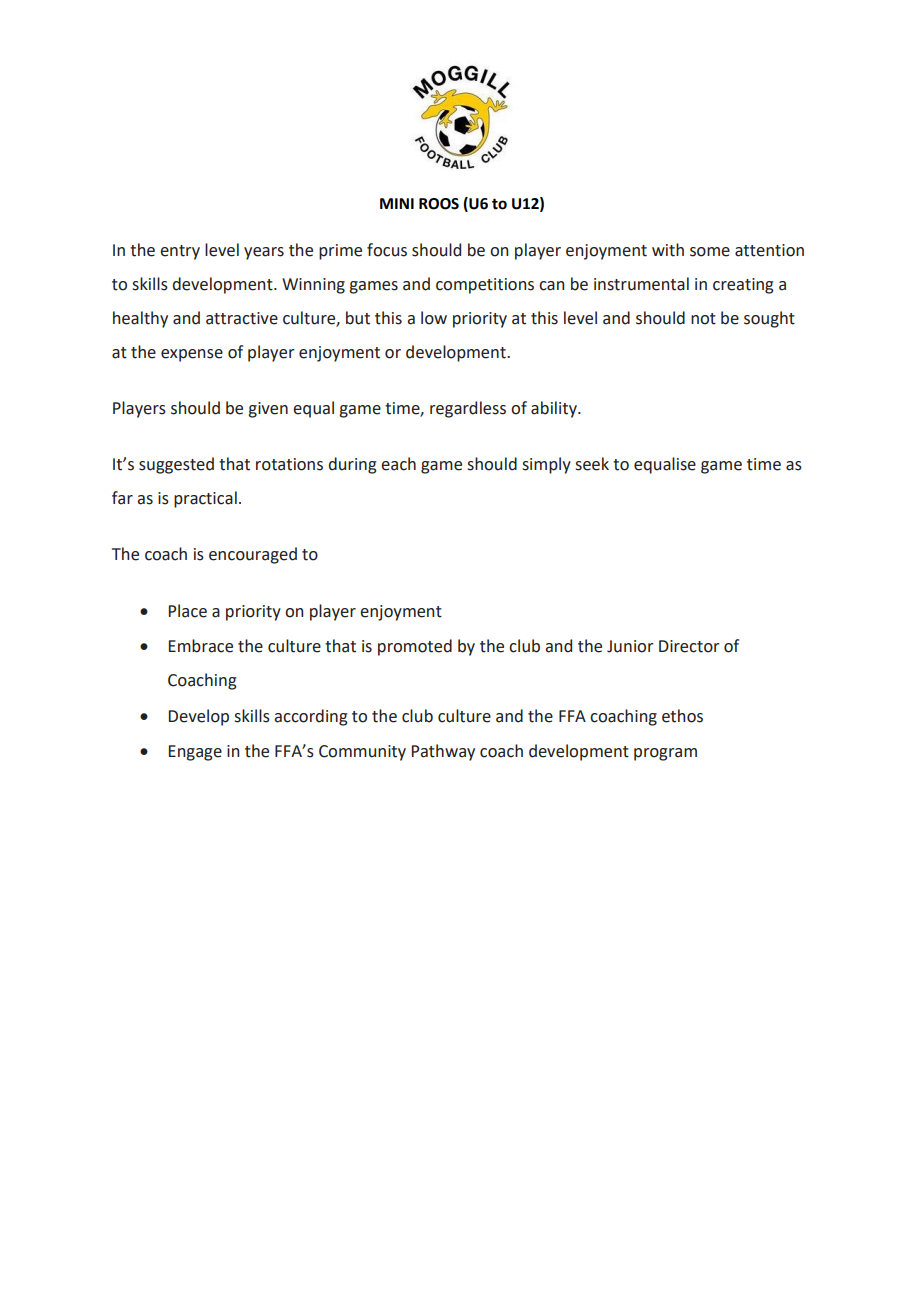  I want to click on given, so click(268, 410).
